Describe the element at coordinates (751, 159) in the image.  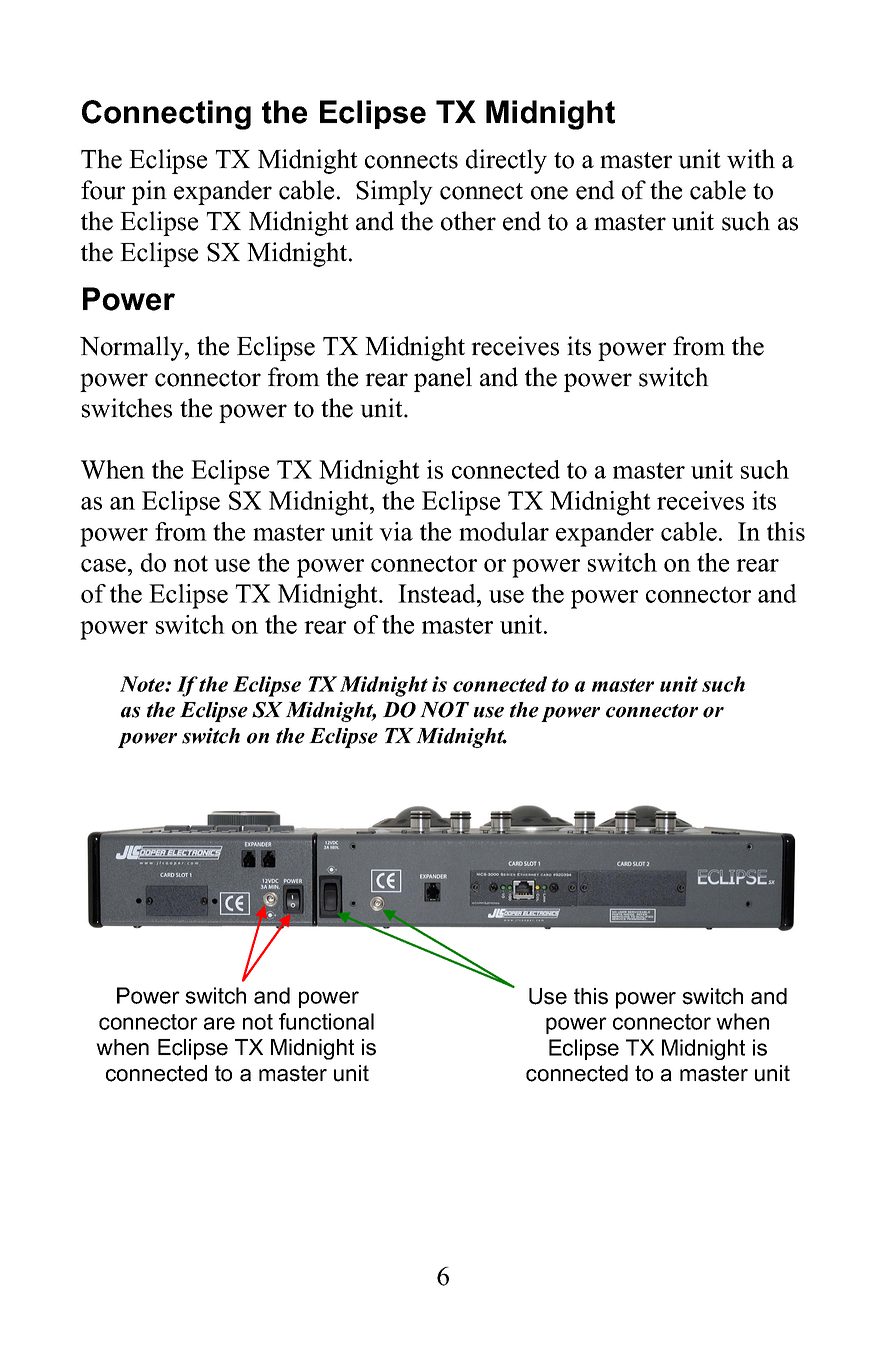
I see `with` at that location.
